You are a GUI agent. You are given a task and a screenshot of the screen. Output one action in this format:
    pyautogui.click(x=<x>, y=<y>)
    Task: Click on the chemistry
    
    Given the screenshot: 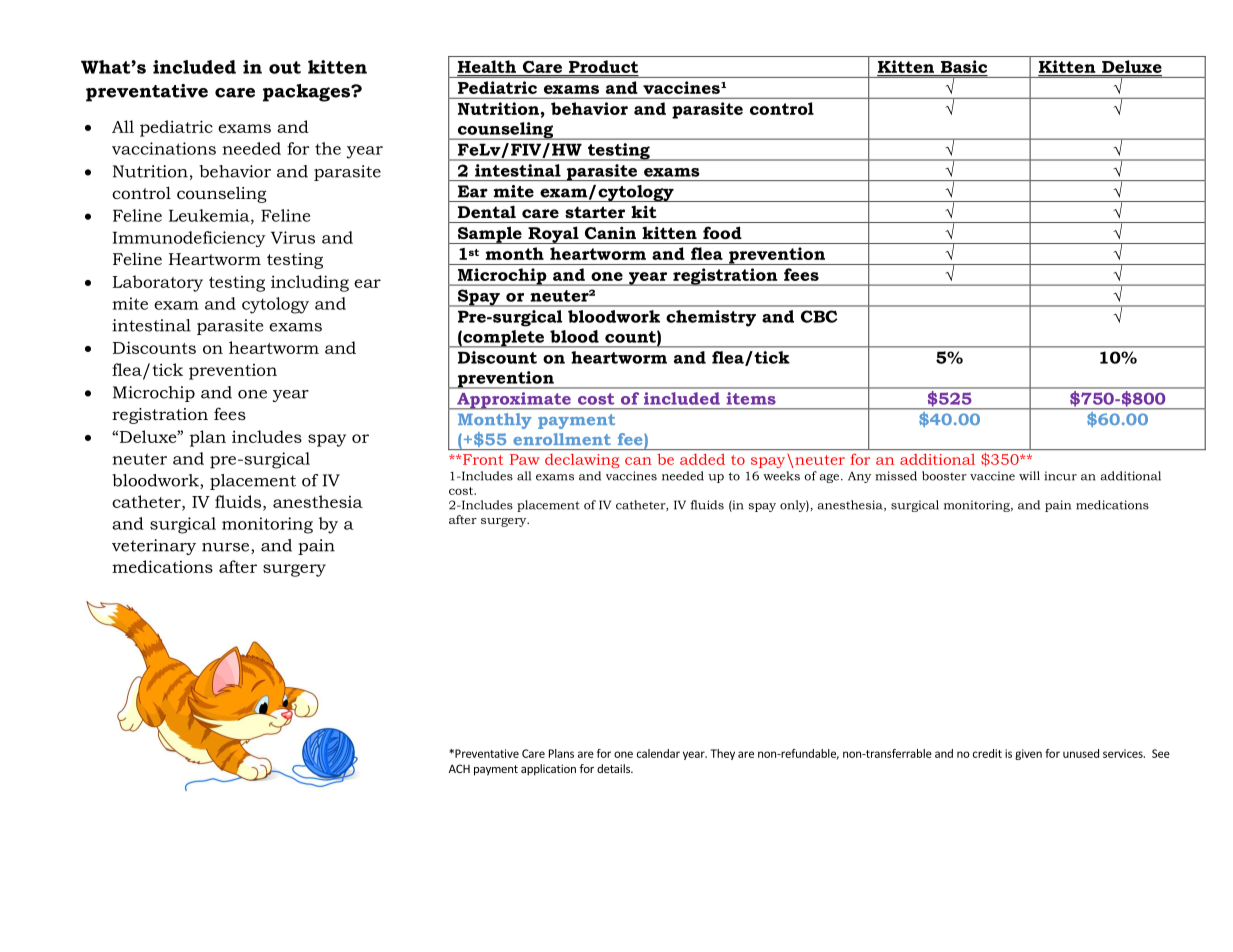 What is the action you would take?
    pyautogui.click(x=711, y=318)
